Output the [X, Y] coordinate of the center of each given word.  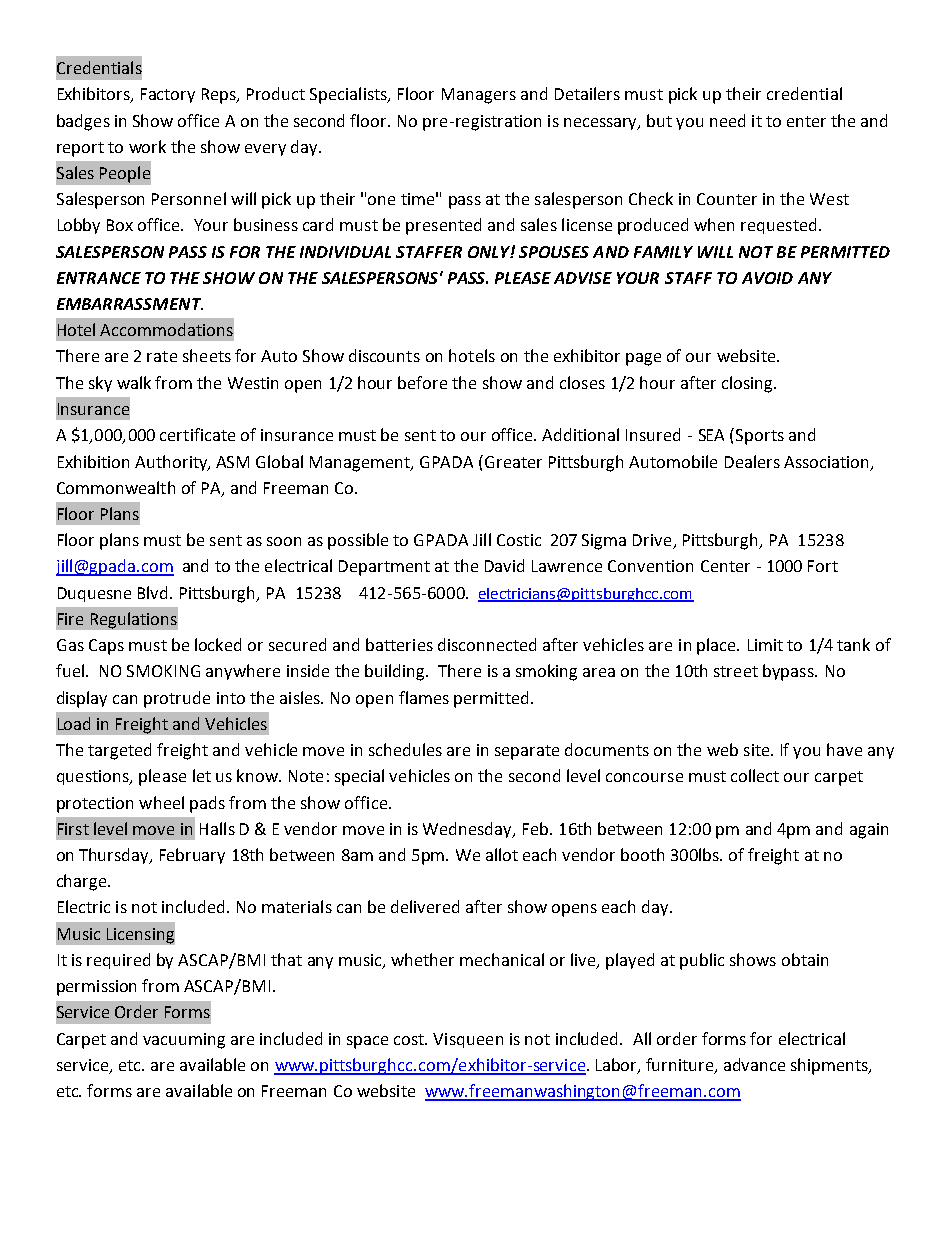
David [504, 565]
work [147, 146]
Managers [479, 96]
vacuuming [184, 1041]
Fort [823, 566]
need [727, 120]
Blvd [154, 592]
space [367, 1042]
